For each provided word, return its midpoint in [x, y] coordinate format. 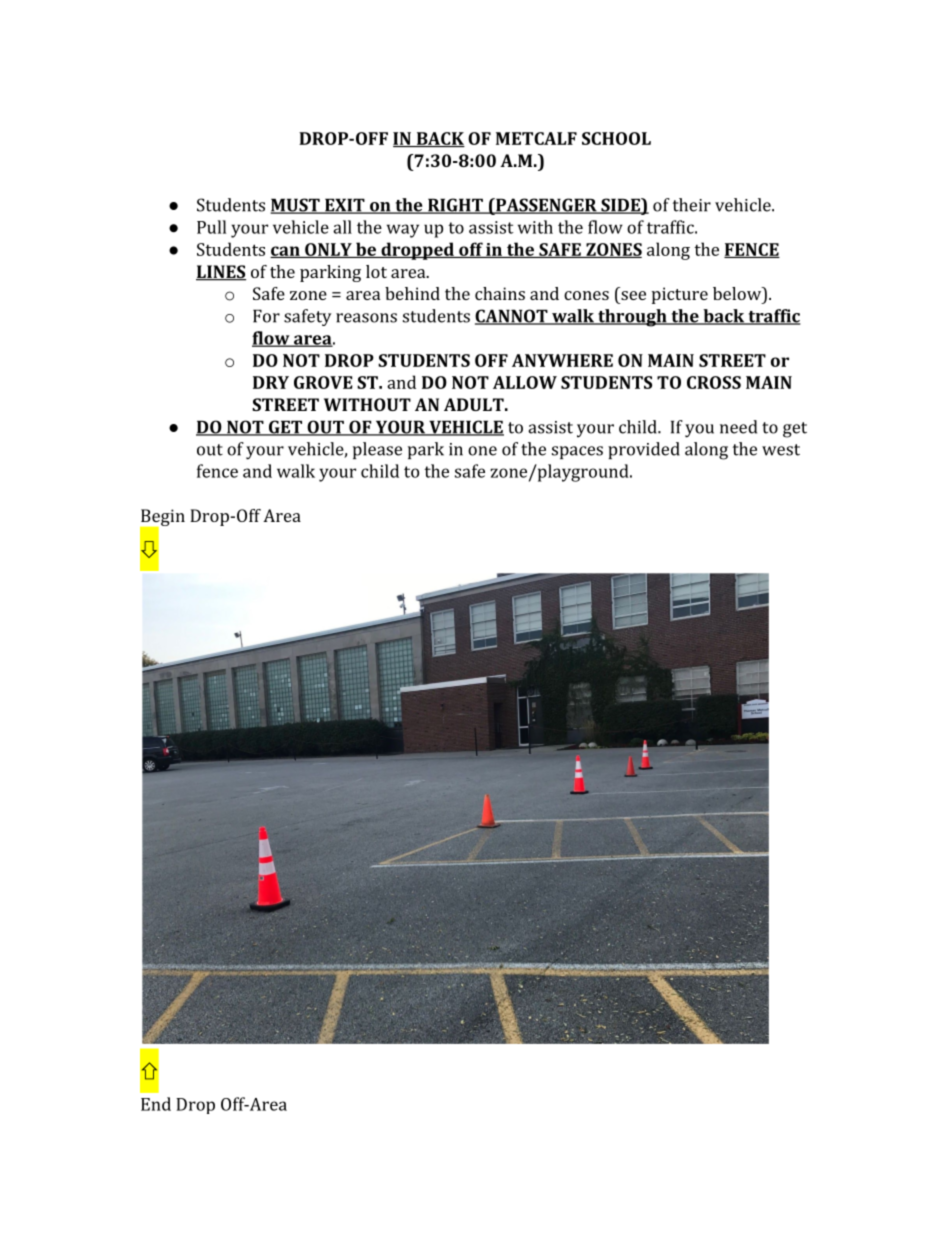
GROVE [323, 382]
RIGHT [455, 206]
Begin [162, 518]
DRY [271, 382]
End [156, 1104]
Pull [211, 227]
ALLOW [525, 382]
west [781, 450]
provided [644, 450]
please [377, 450]
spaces [577, 452]
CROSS [714, 382]
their [692, 205]
